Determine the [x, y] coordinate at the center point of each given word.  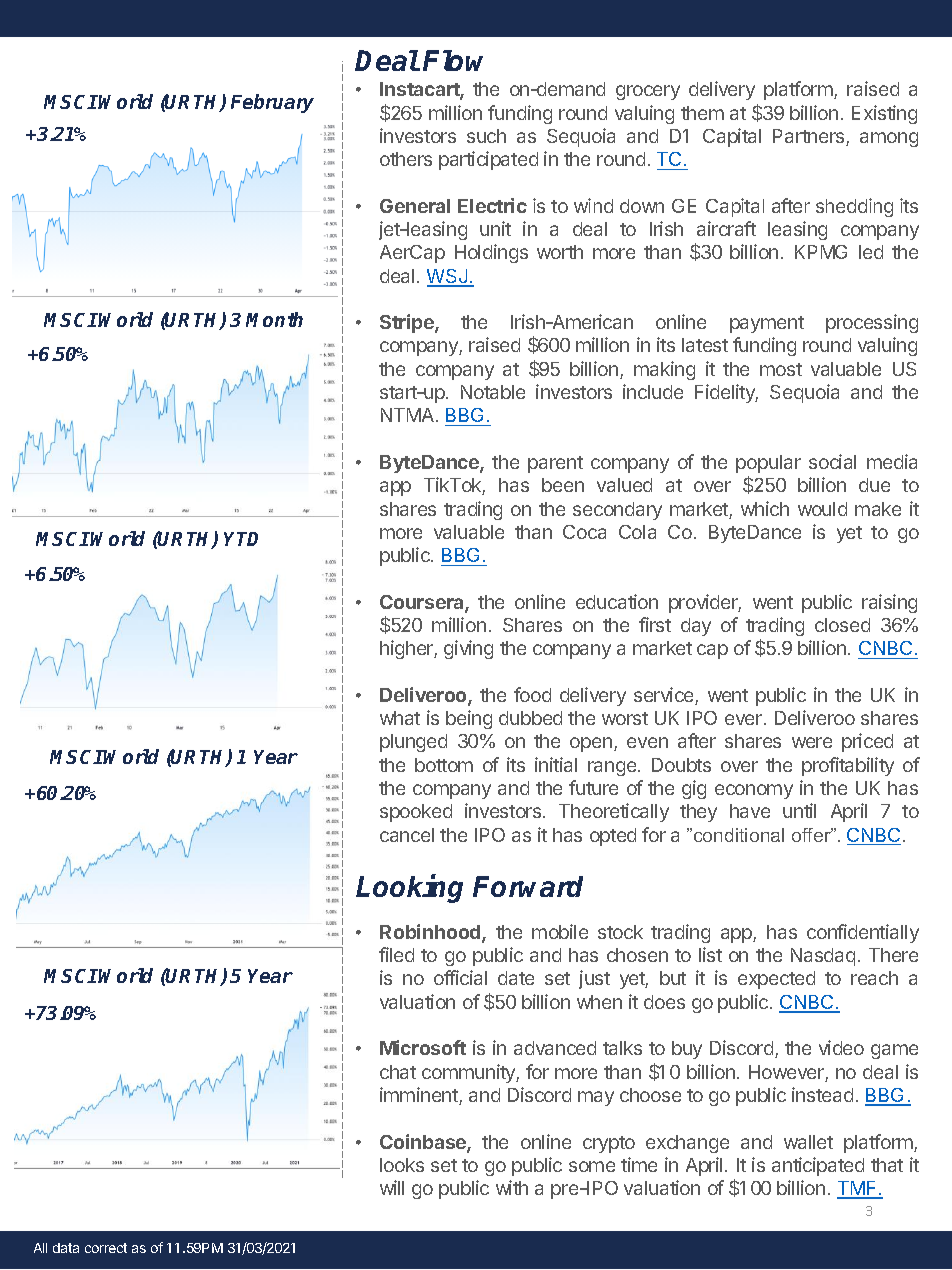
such [486, 136]
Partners [810, 137]
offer [812, 835]
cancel [407, 835]
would [822, 509]
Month [274, 319]
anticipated [818, 1166]
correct [106, 1248]
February [272, 103]
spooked [416, 813]
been [563, 485]
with [512, 1187]
